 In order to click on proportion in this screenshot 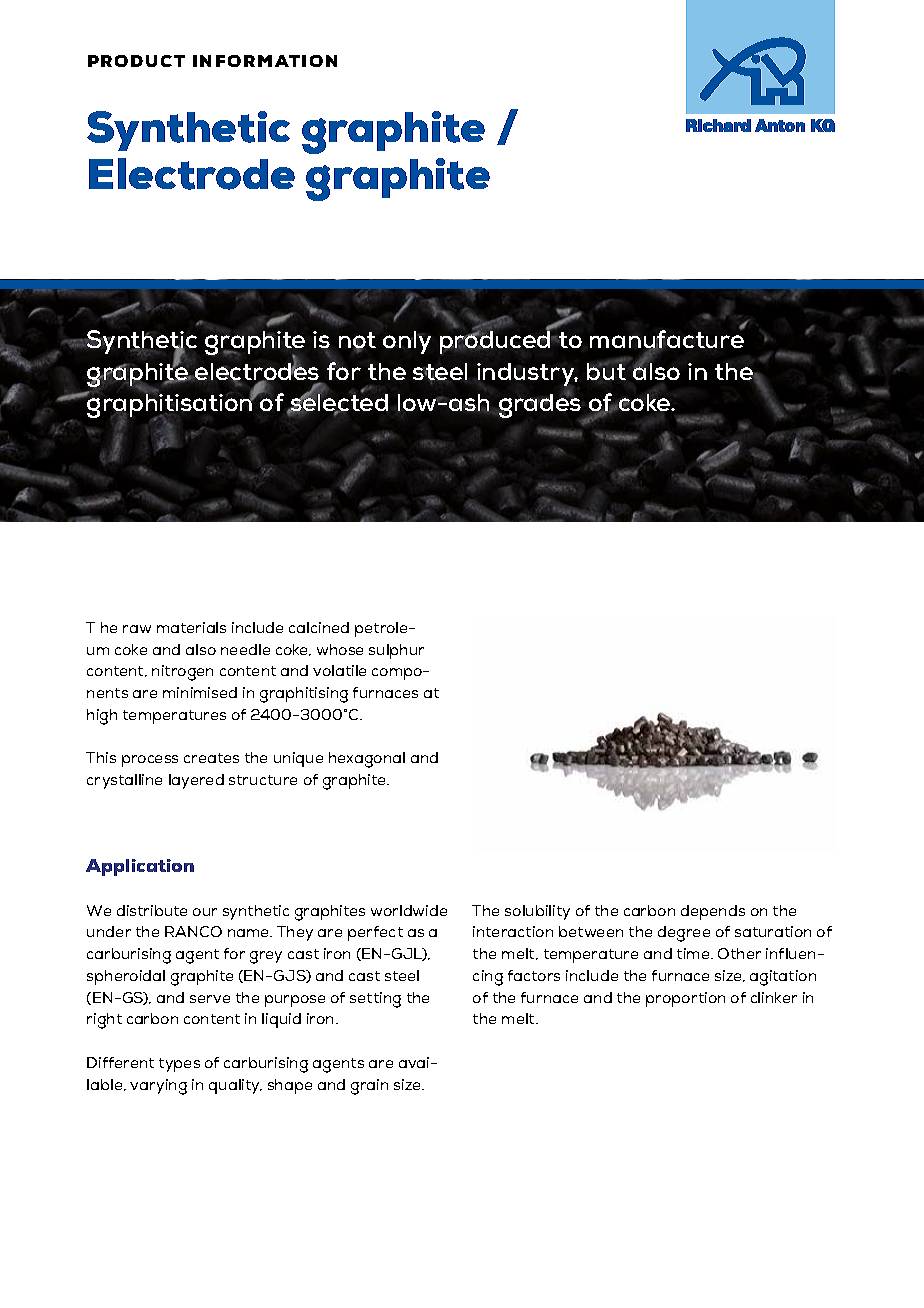, I will do `click(685, 999)`.
